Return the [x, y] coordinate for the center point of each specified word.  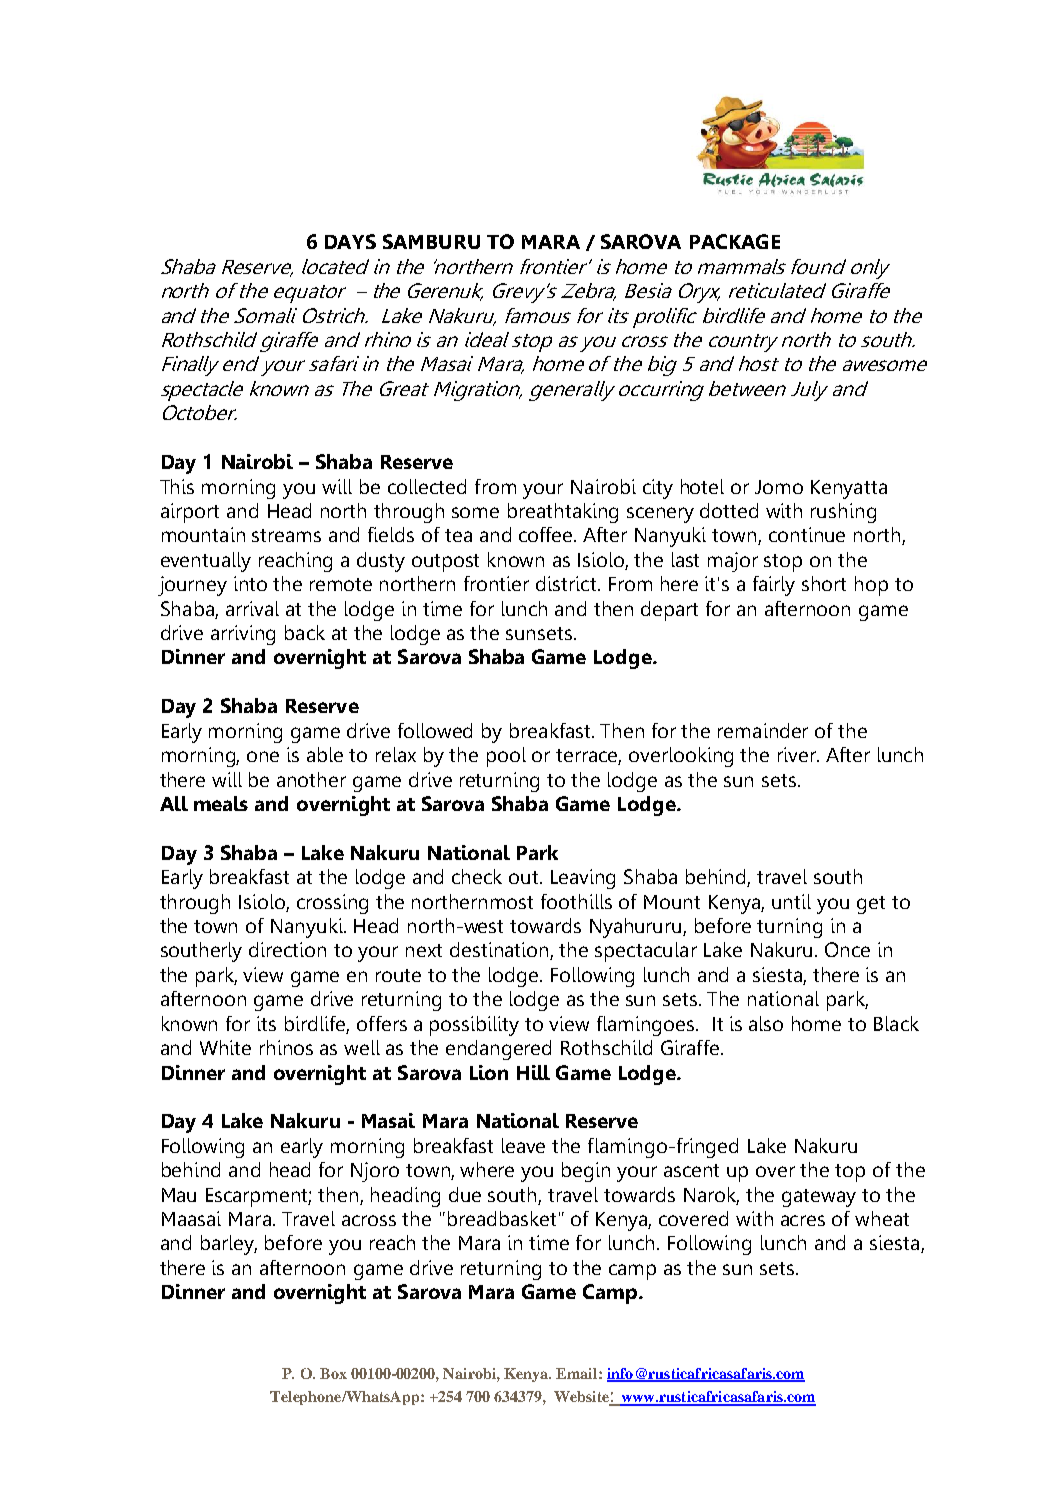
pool [506, 757]
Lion [489, 1072]
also [766, 1023]
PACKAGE [735, 241]
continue [807, 534]
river [798, 754]
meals [221, 803]
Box [333, 1373]
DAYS [350, 241]
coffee [547, 534]
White [225, 1047]
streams [286, 535]
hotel [702, 486]
